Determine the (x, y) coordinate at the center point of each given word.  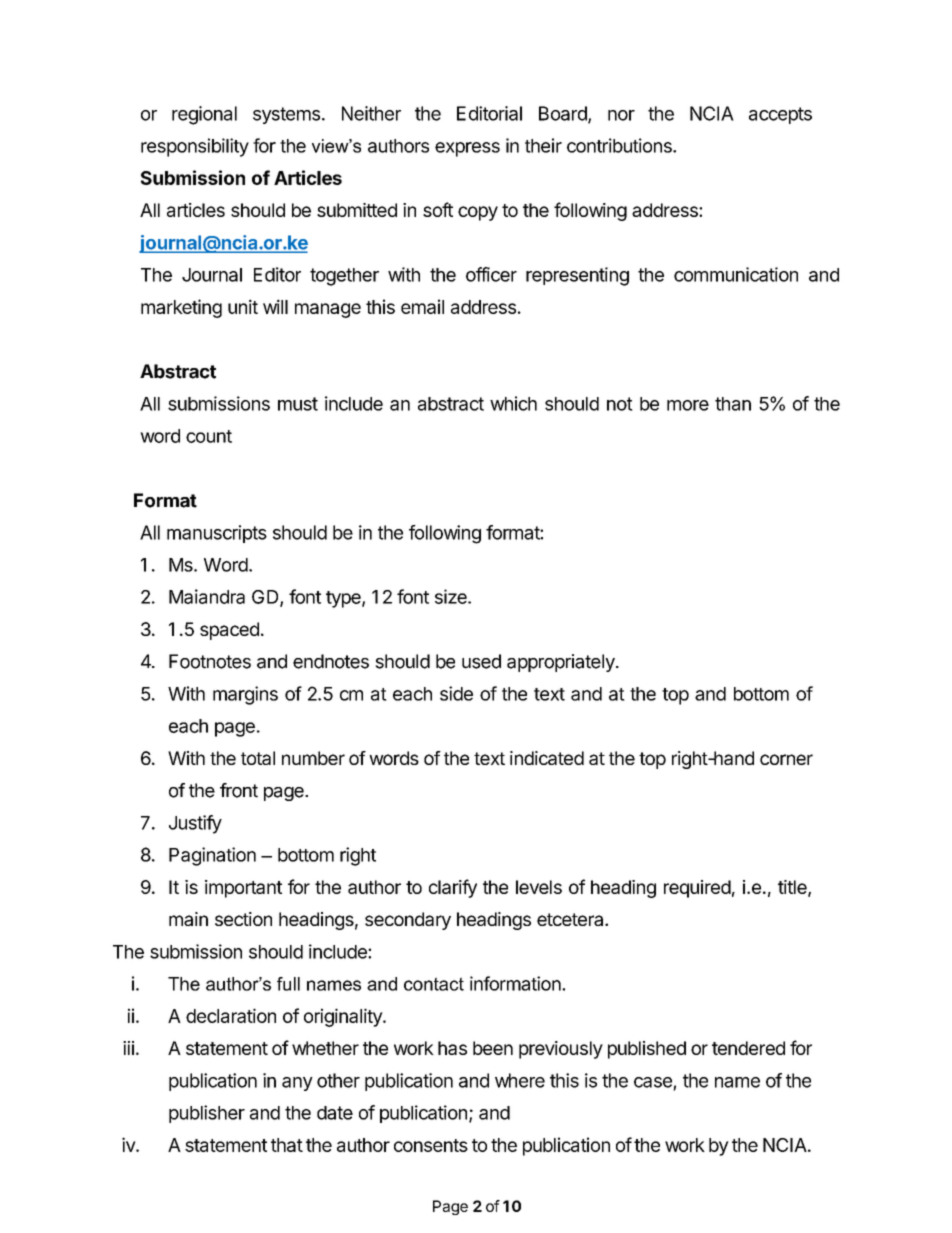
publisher (207, 1114)
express (467, 149)
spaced (229, 631)
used (481, 661)
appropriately (562, 663)
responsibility (195, 147)
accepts (780, 115)
